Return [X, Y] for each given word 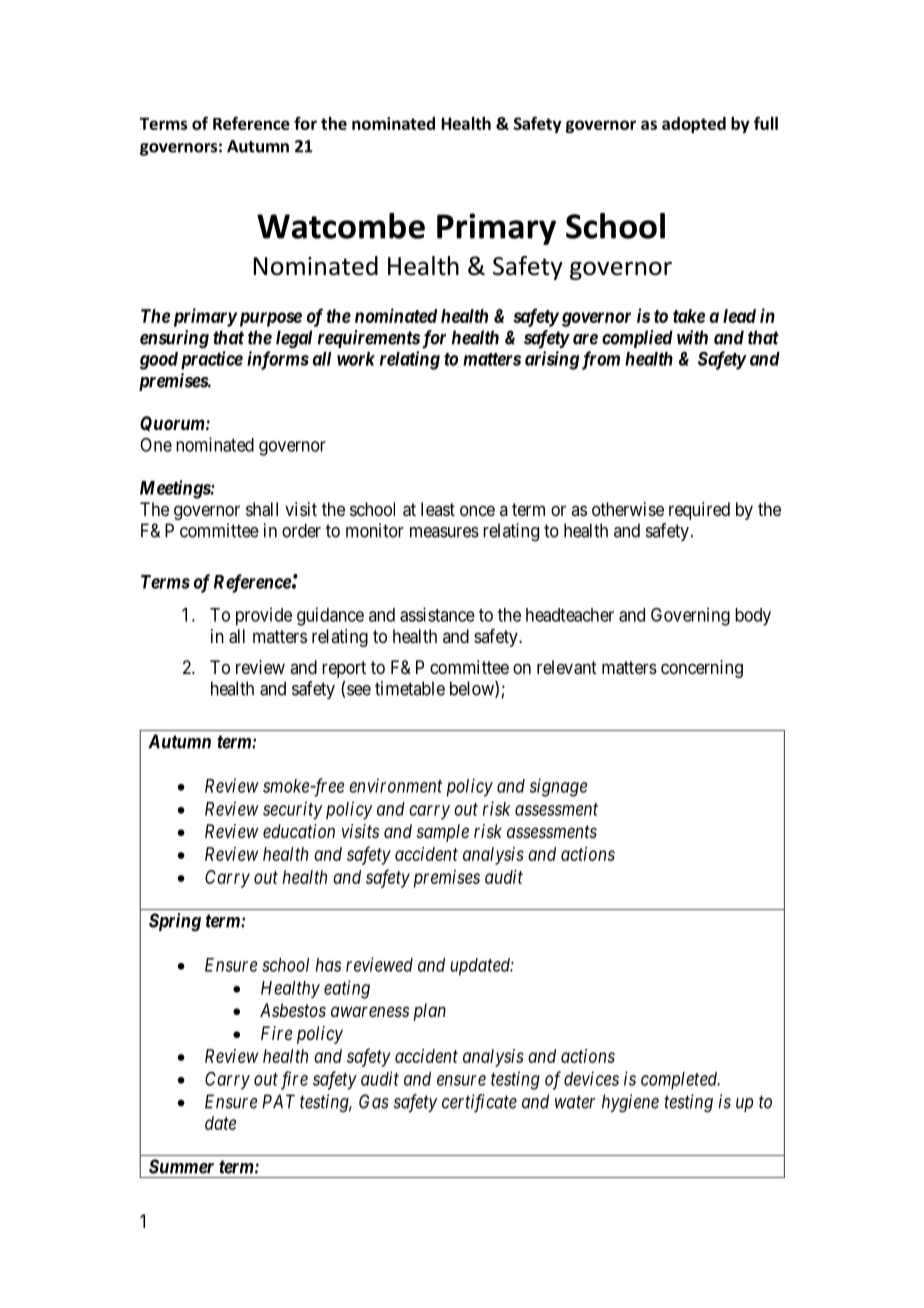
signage [558, 787]
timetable [410, 688]
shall [262, 509]
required [699, 511]
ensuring [174, 339]
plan [430, 1012]
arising [552, 360]
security [292, 810]
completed [680, 1081]
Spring [175, 922]
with [692, 337]
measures [444, 532]
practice [212, 360]
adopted [694, 125]
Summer [181, 1166]
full [766, 123]
